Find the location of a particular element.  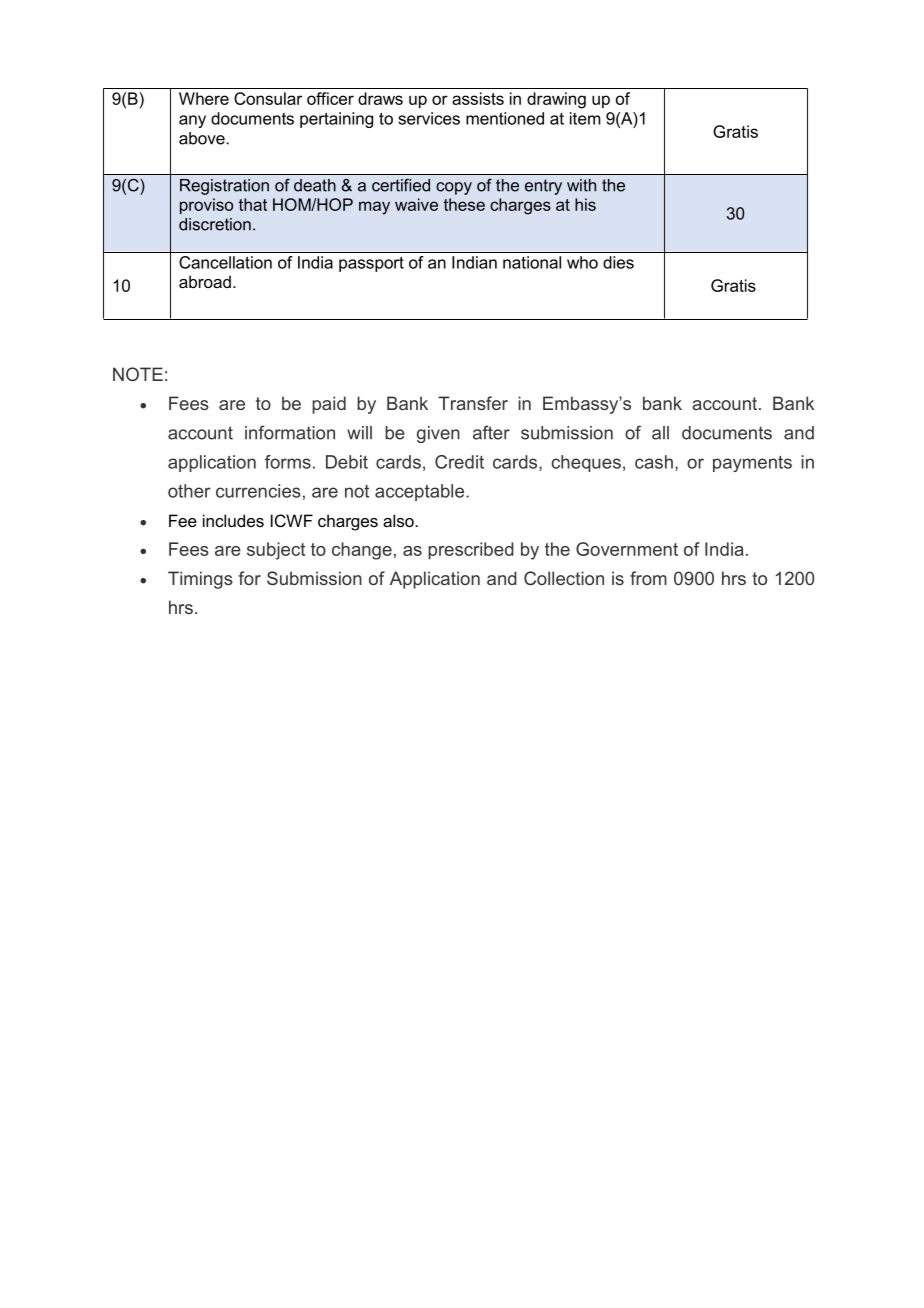

discretion is located at coordinates (215, 224).
